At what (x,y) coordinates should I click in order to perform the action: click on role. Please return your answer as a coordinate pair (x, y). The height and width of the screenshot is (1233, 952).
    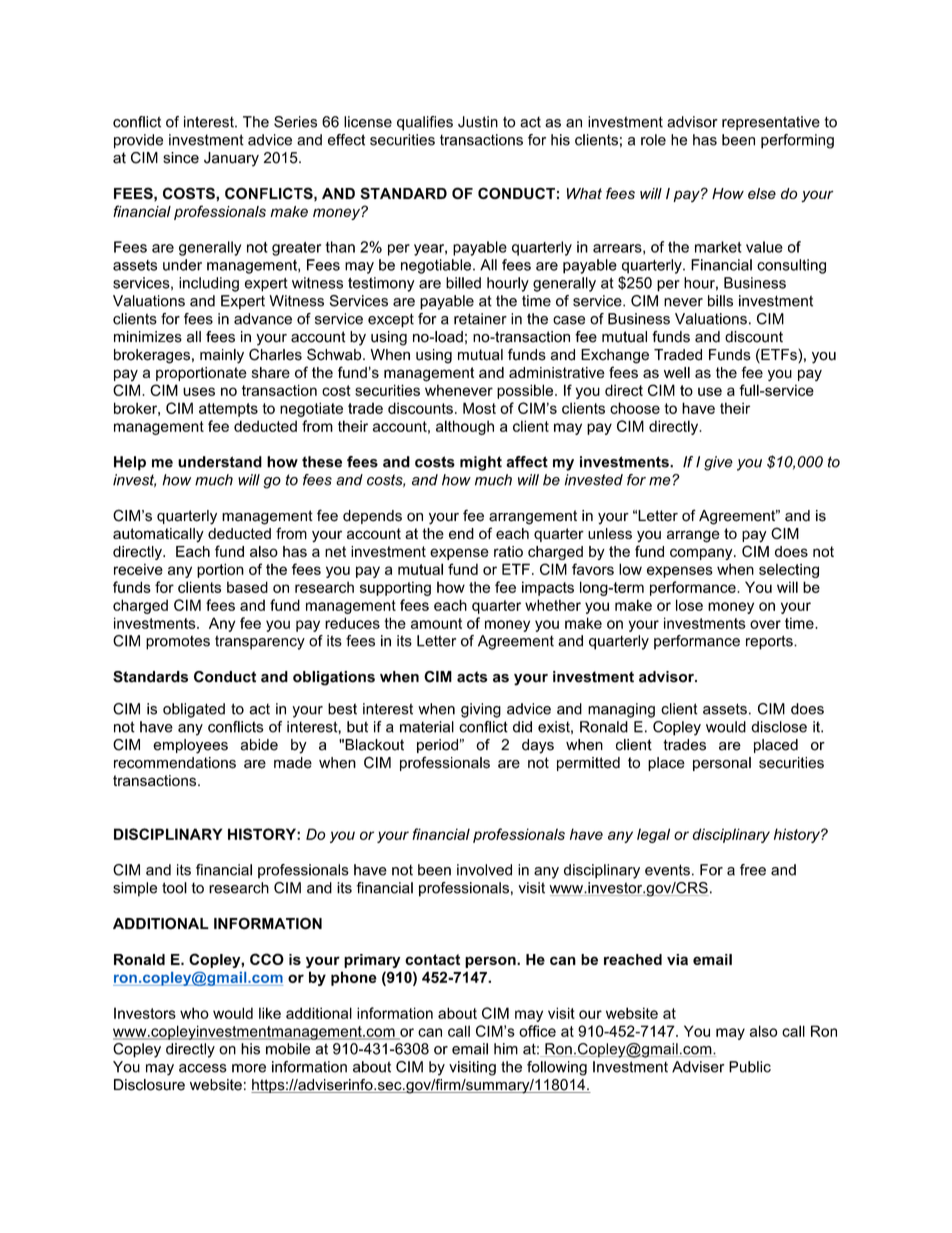
    Looking at the image, I should click on (653, 140).
